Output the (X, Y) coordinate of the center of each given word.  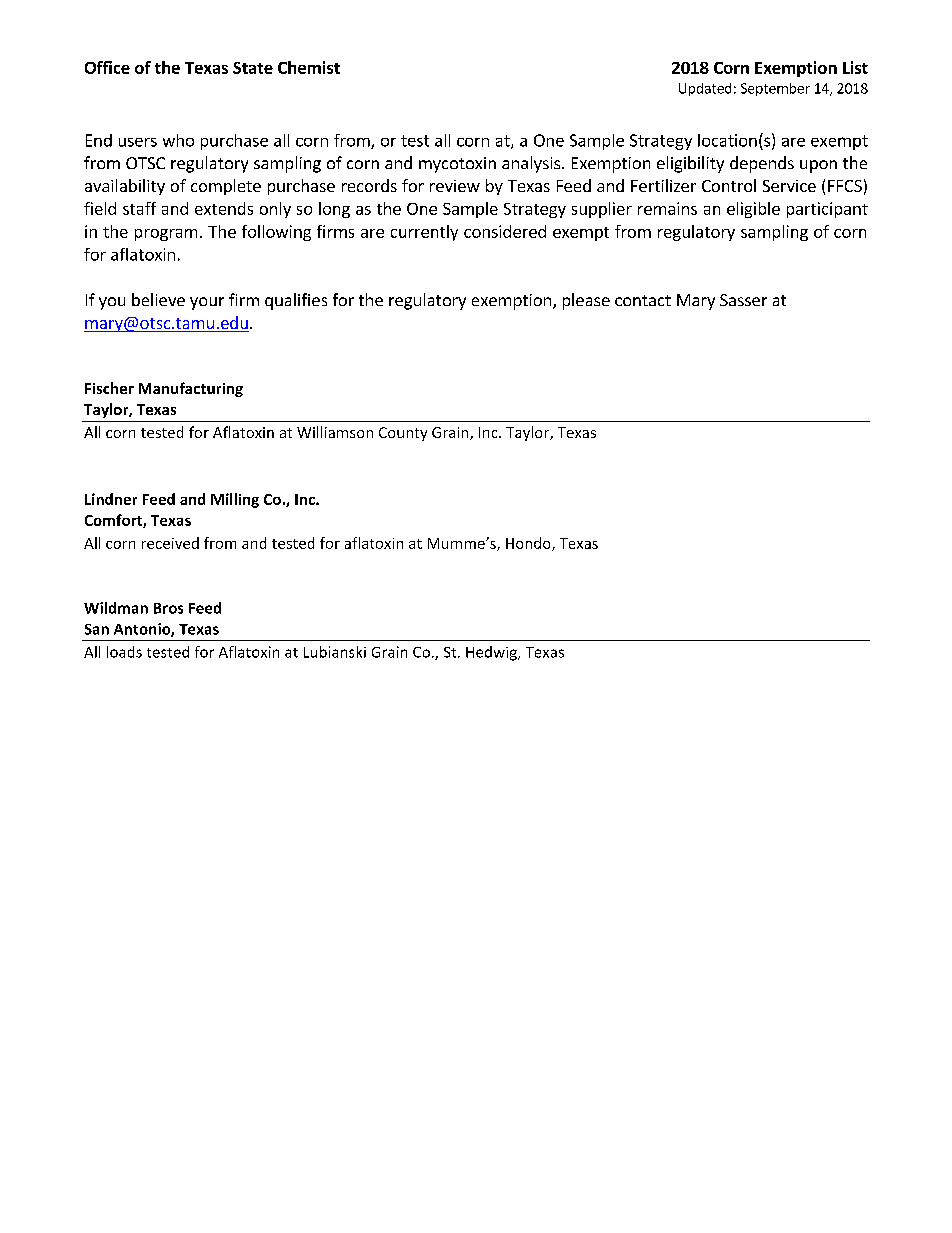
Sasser (743, 300)
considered (505, 231)
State (253, 68)
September (775, 89)
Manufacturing (191, 389)
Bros (168, 608)
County (403, 434)
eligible (753, 210)
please (586, 301)
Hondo (529, 544)
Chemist (309, 67)
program (166, 235)
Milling (235, 500)
